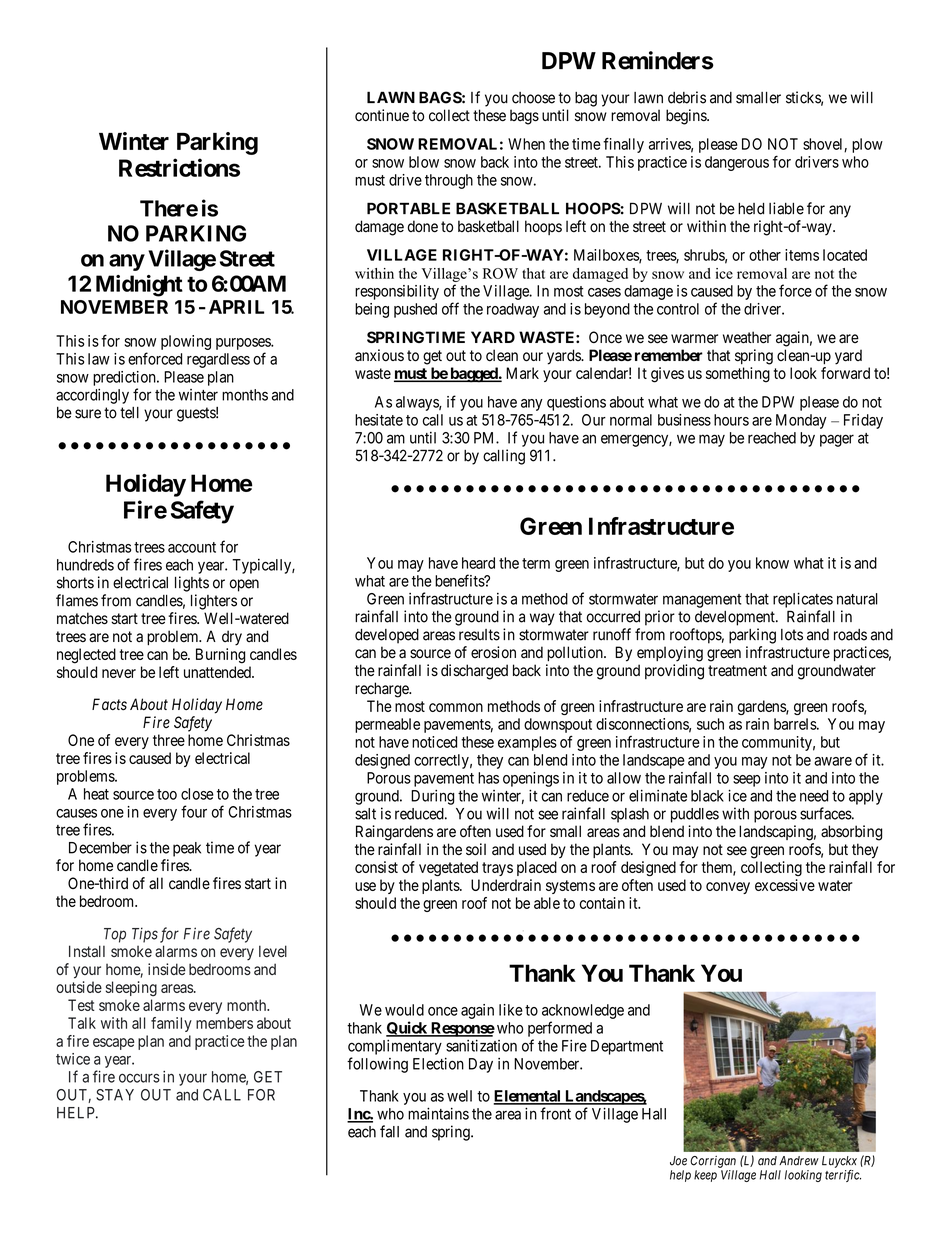 Image resolution: width=952 pixels, height=1233 pixels. Describe the element at coordinates (738, 375) in the page. I see `something` at that location.
